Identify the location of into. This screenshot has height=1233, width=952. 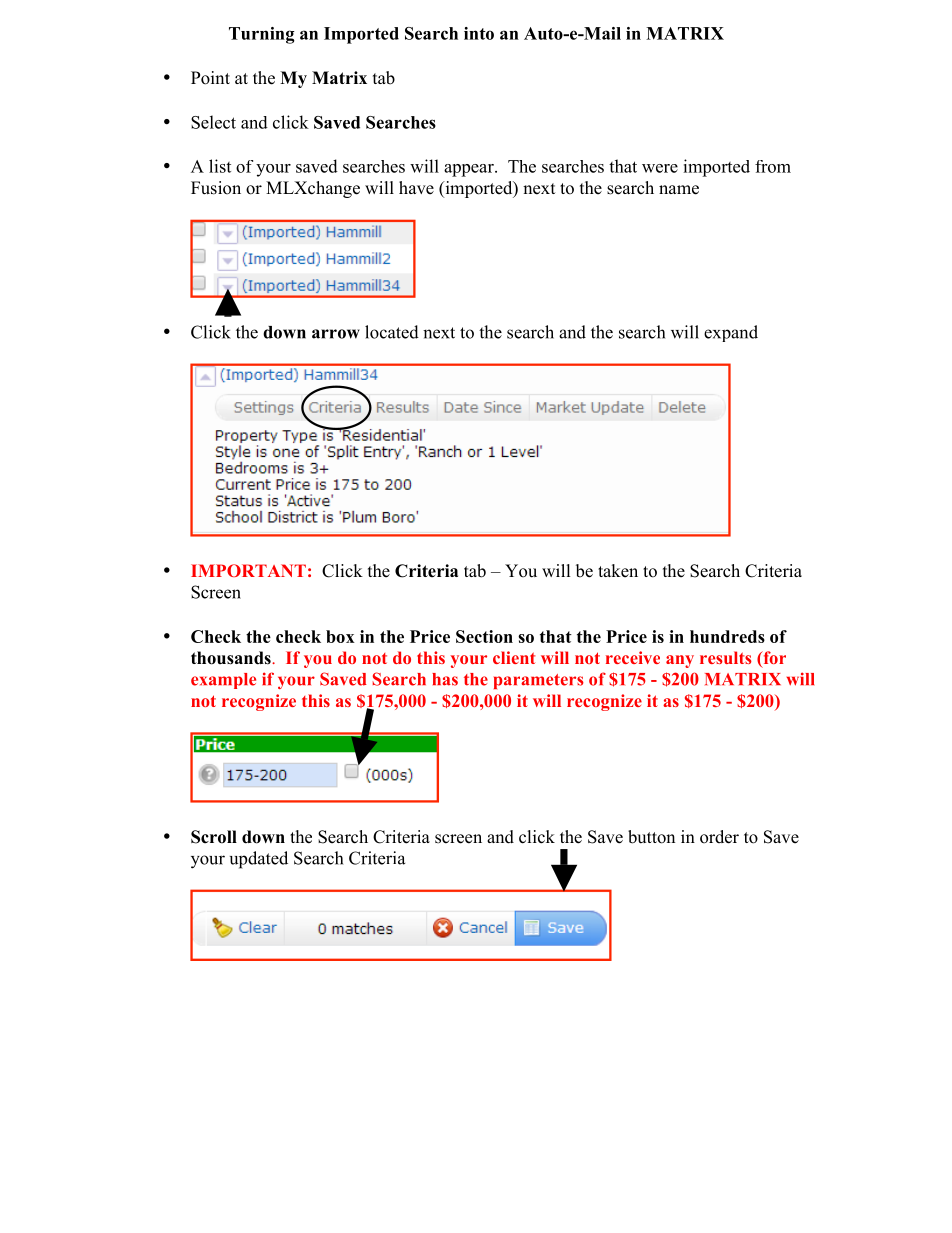
(479, 33).
